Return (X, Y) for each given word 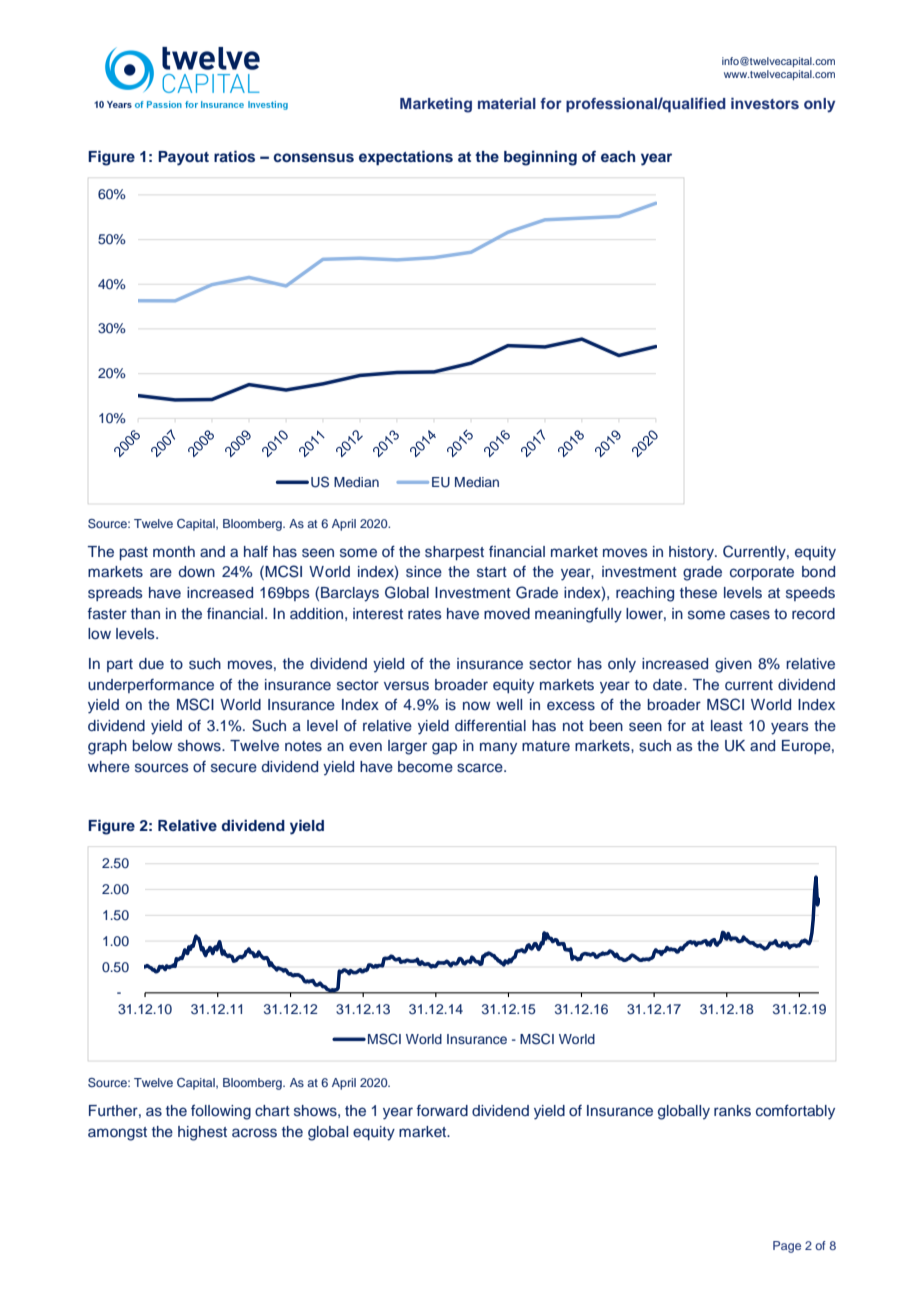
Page (787, 1247)
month (174, 551)
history (692, 553)
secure (234, 768)
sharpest (454, 553)
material (507, 103)
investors (765, 103)
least (727, 726)
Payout (183, 158)
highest (202, 1133)
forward (442, 1110)
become (425, 766)
